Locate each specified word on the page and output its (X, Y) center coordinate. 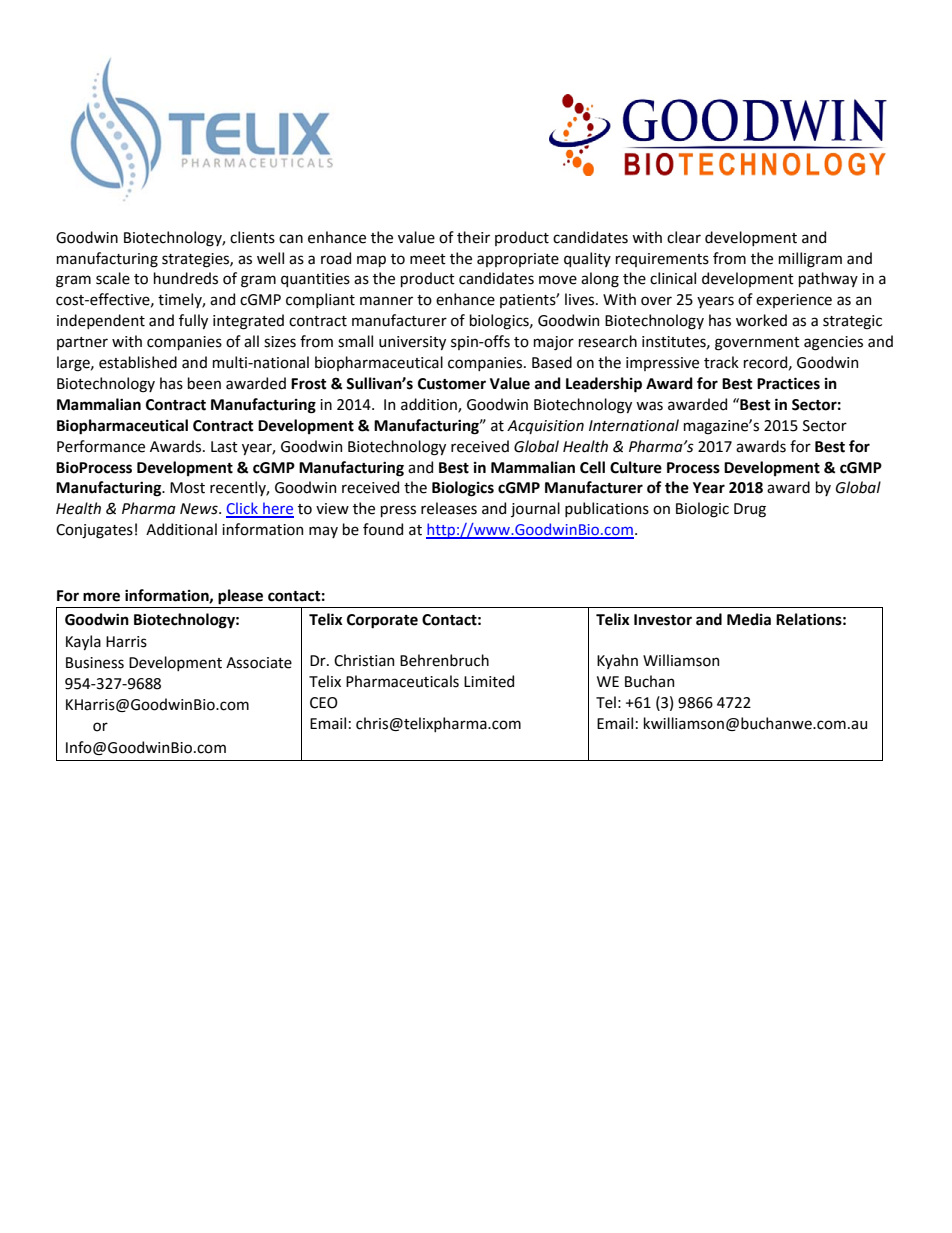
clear (684, 237)
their (473, 237)
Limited (489, 681)
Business (95, 663)
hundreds (186, 278)
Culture (636, 467)
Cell (592, 467)
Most (187, 488)
